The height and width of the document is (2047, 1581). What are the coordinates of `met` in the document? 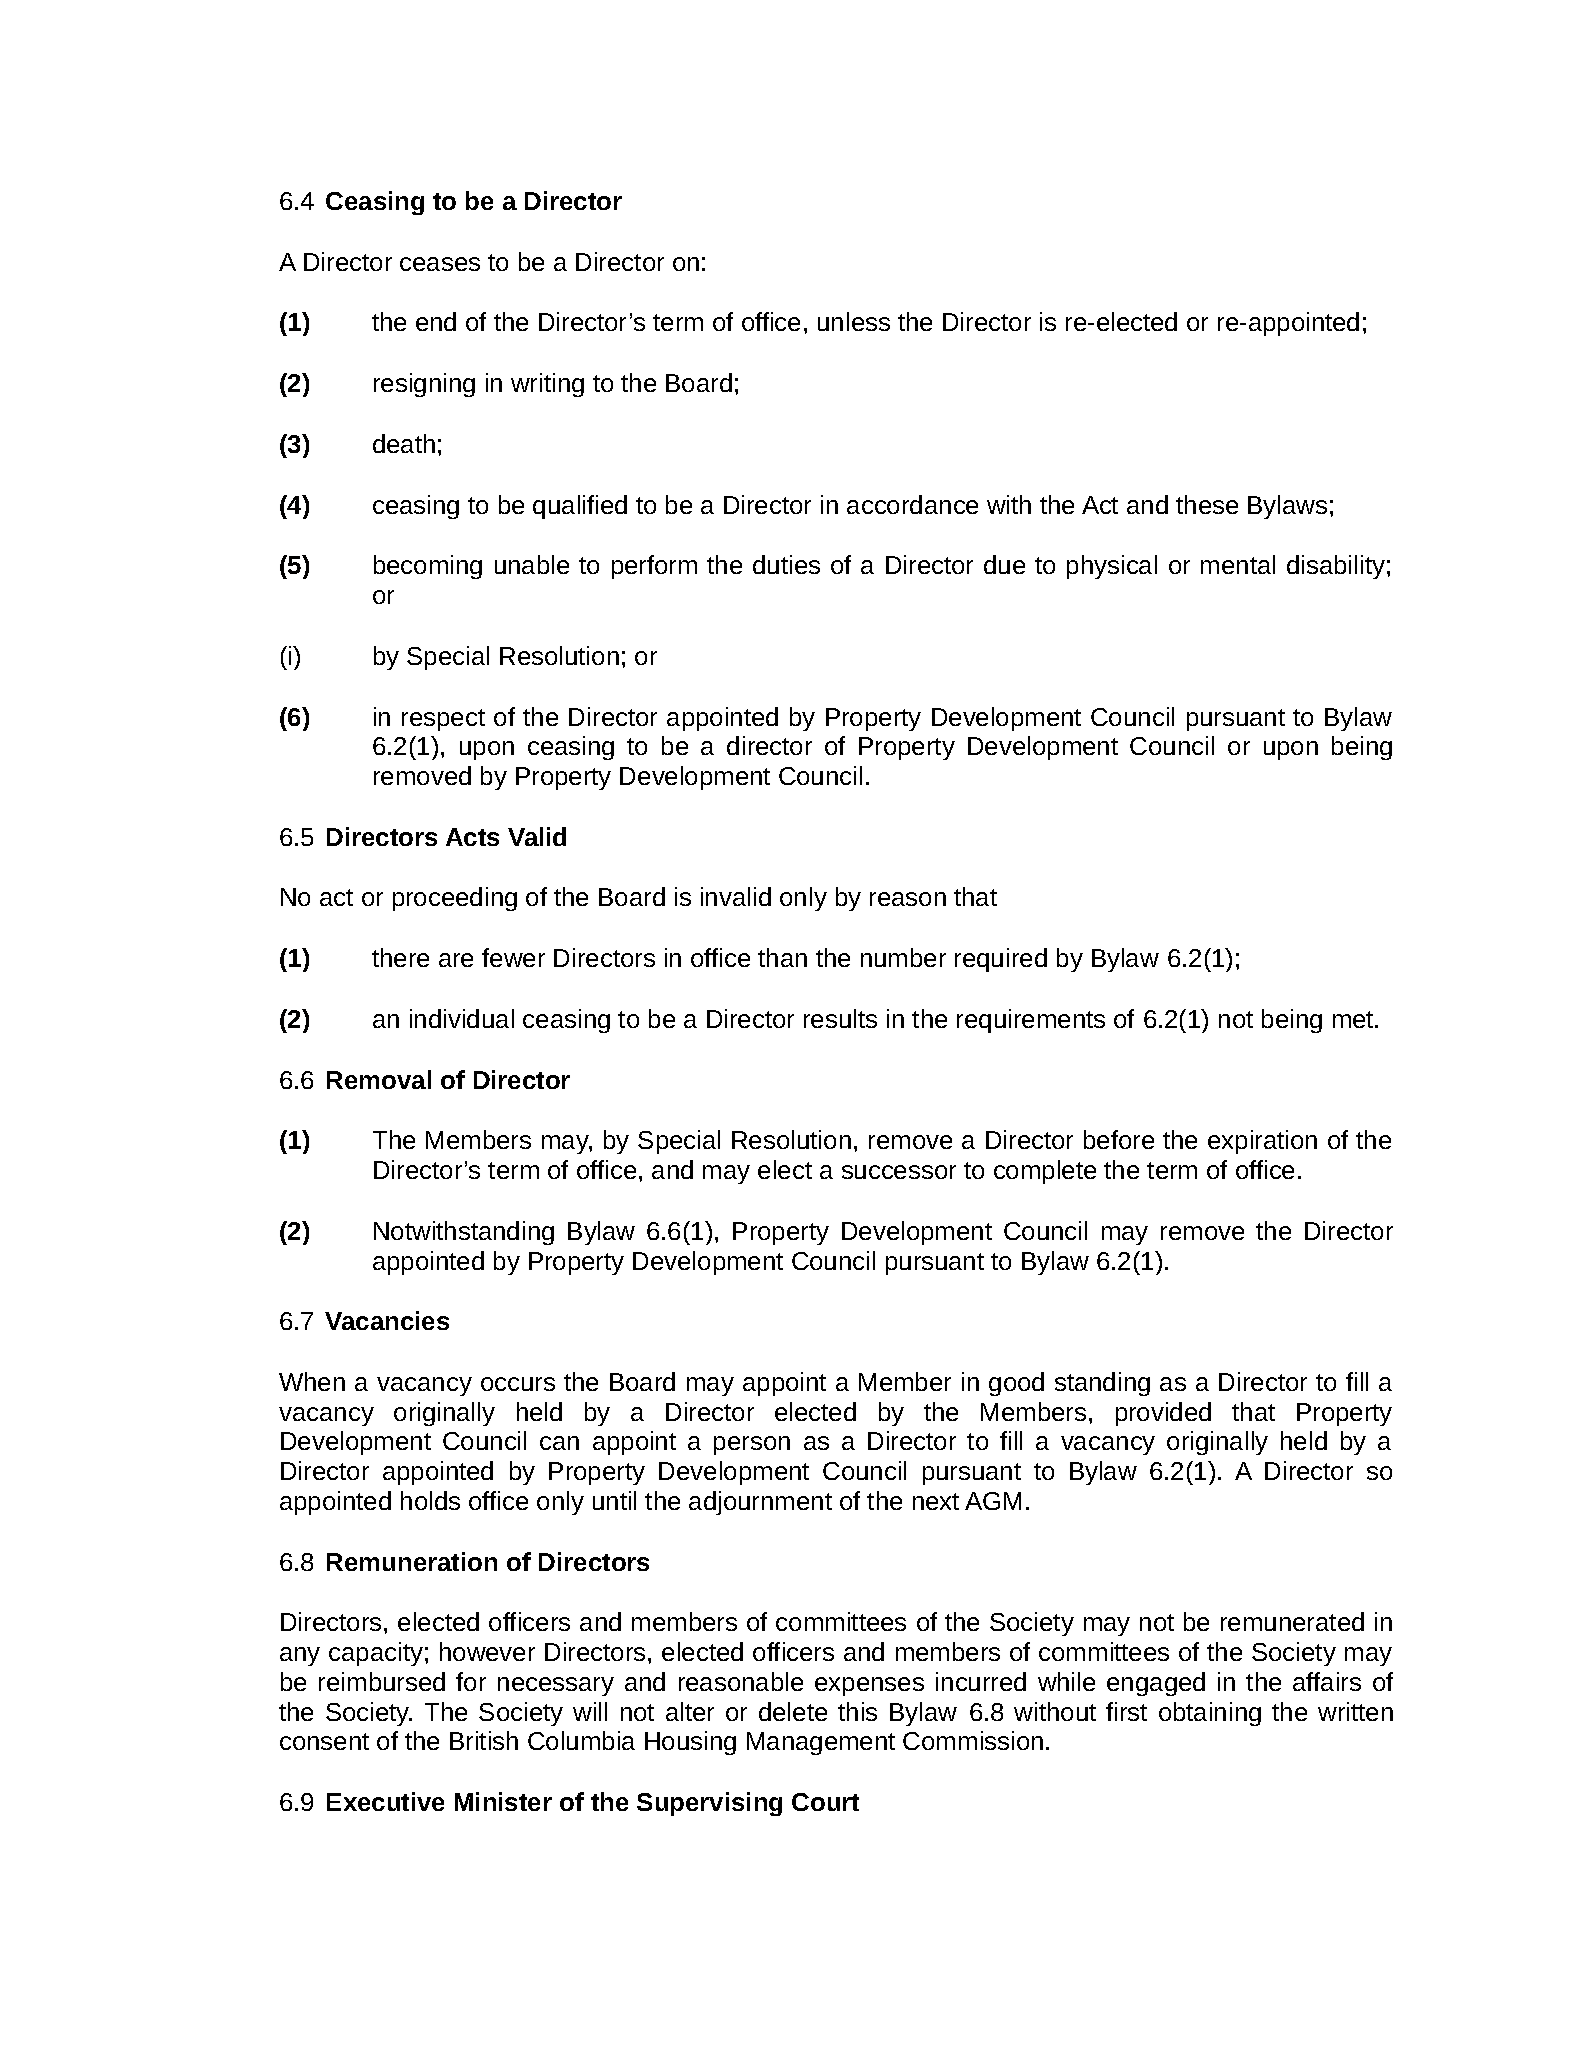 It's located at (1354, 1019).
